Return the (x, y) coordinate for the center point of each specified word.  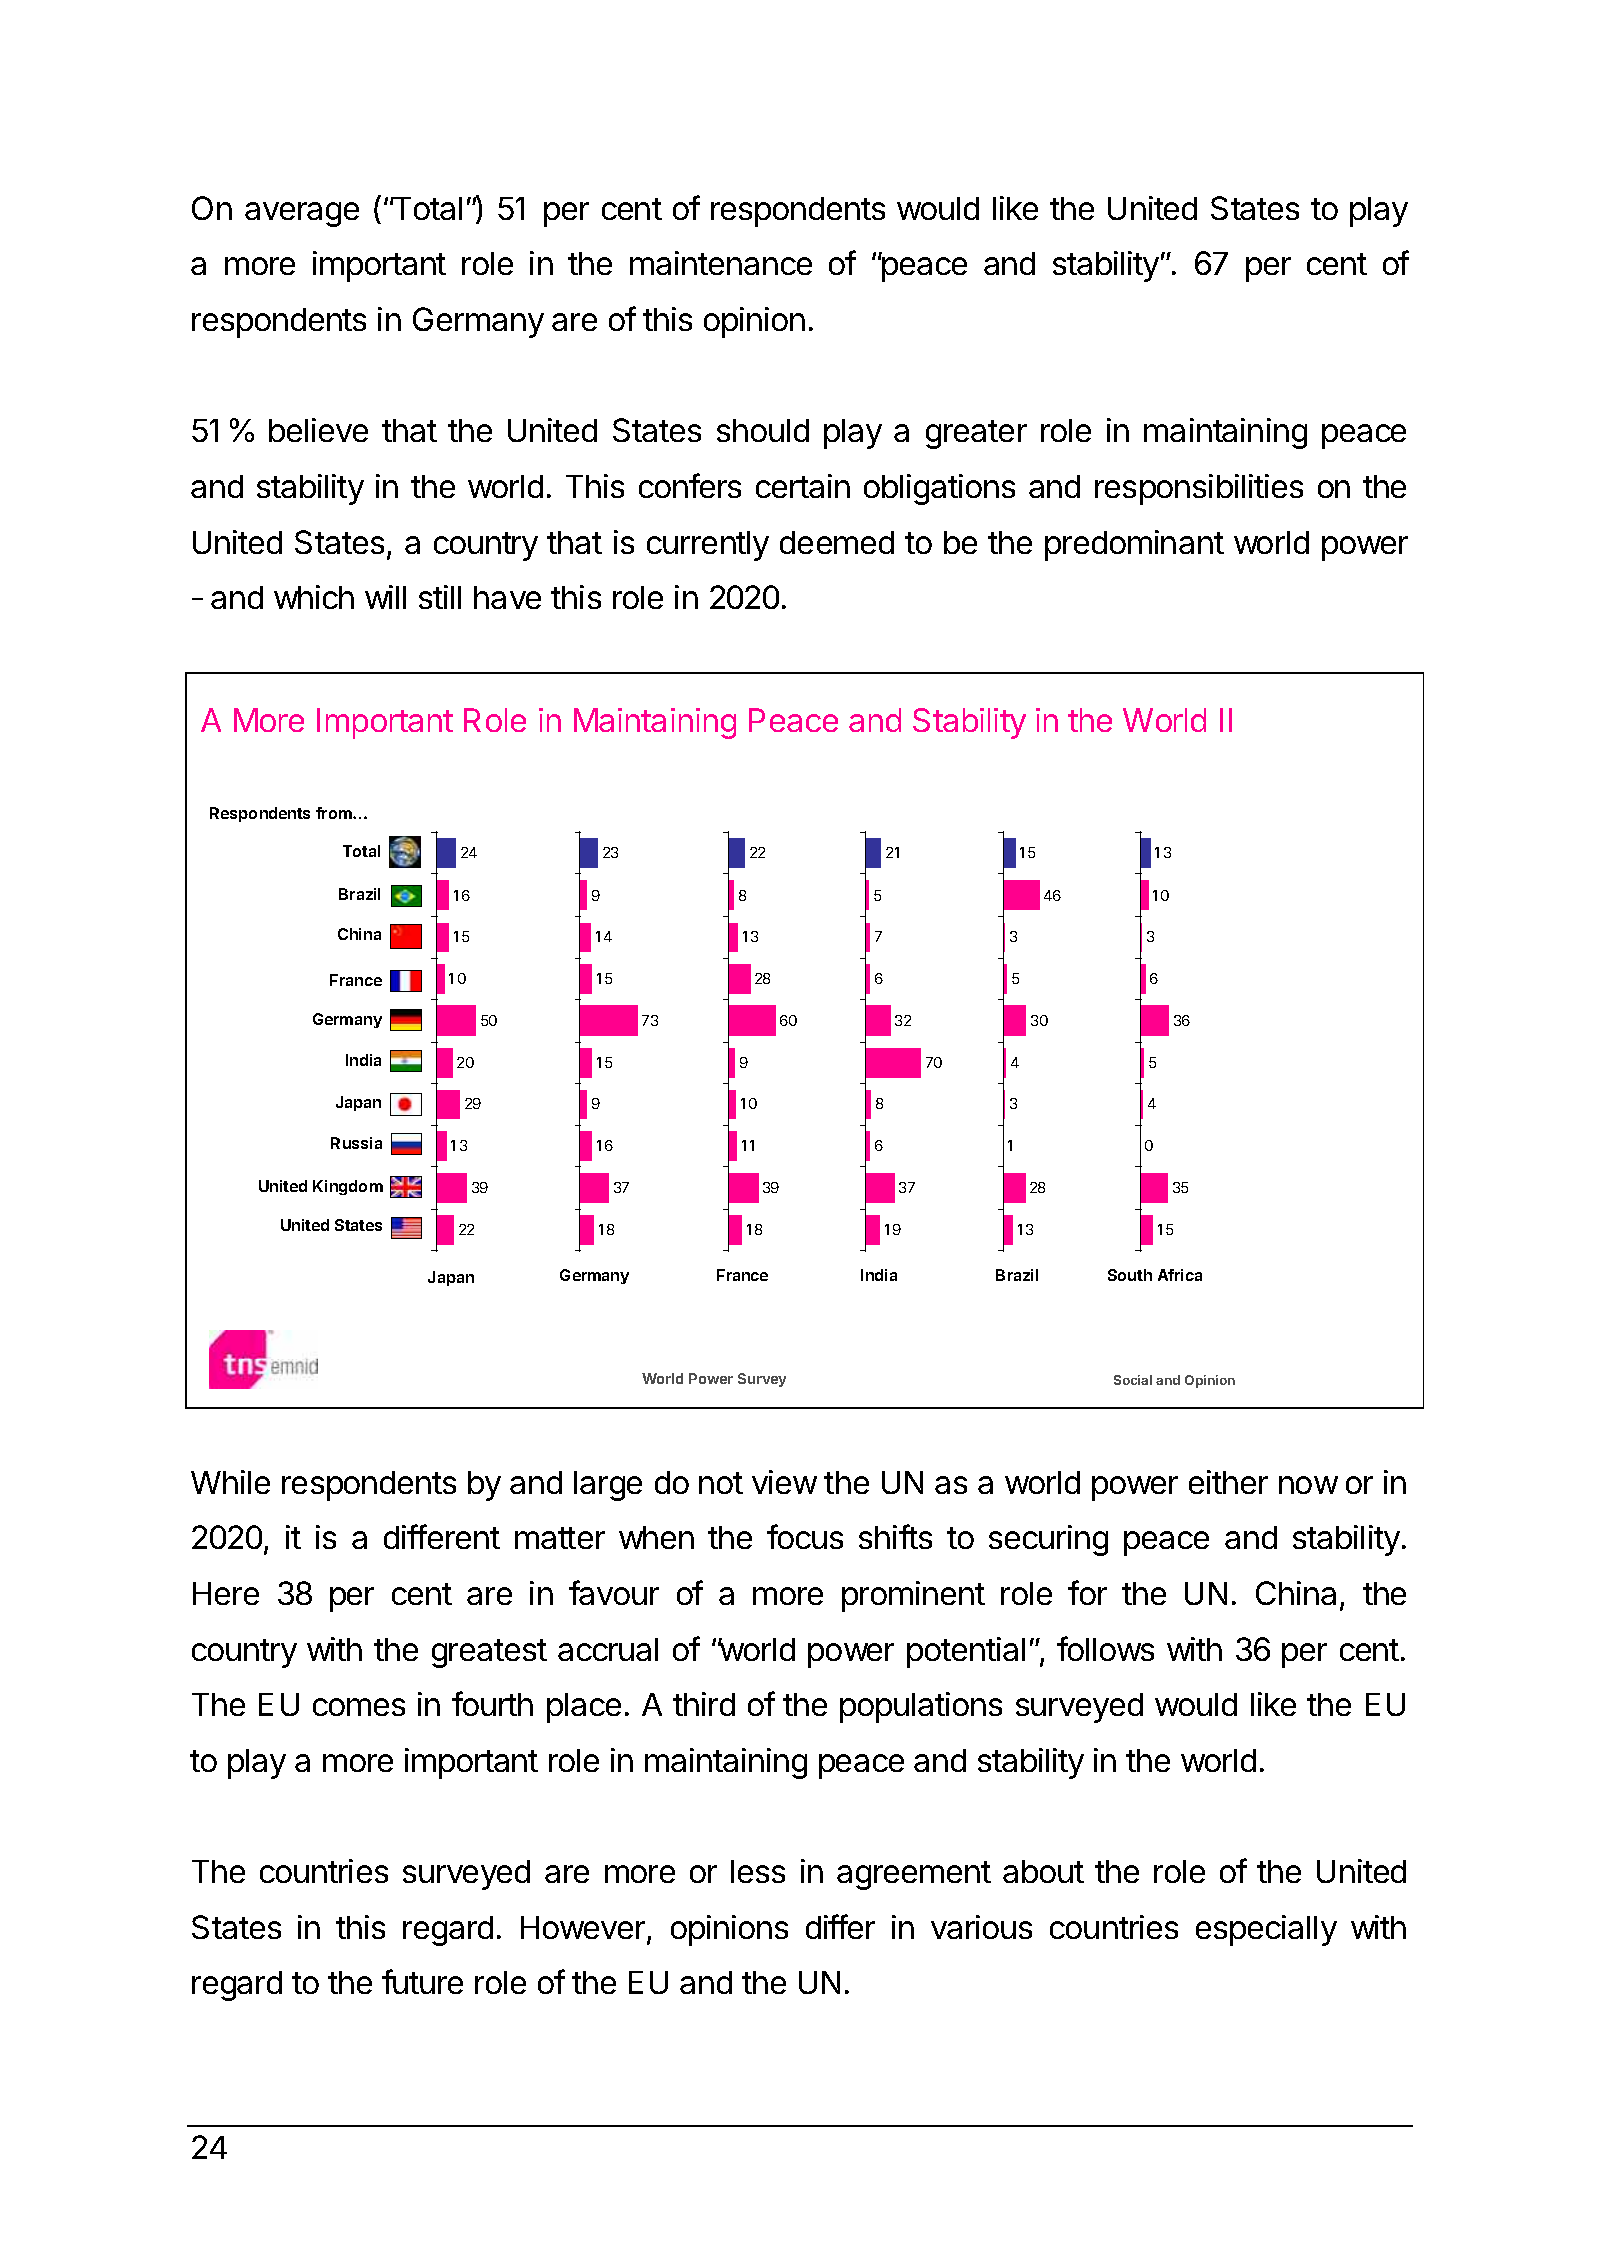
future (422, 1981)
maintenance (721, 263)
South (1130, 1275)
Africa (1180, 1275)
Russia (356, 1143)
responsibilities (1199, 489)
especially (1266, 1930)
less (758, 1871)
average (302, 214)
